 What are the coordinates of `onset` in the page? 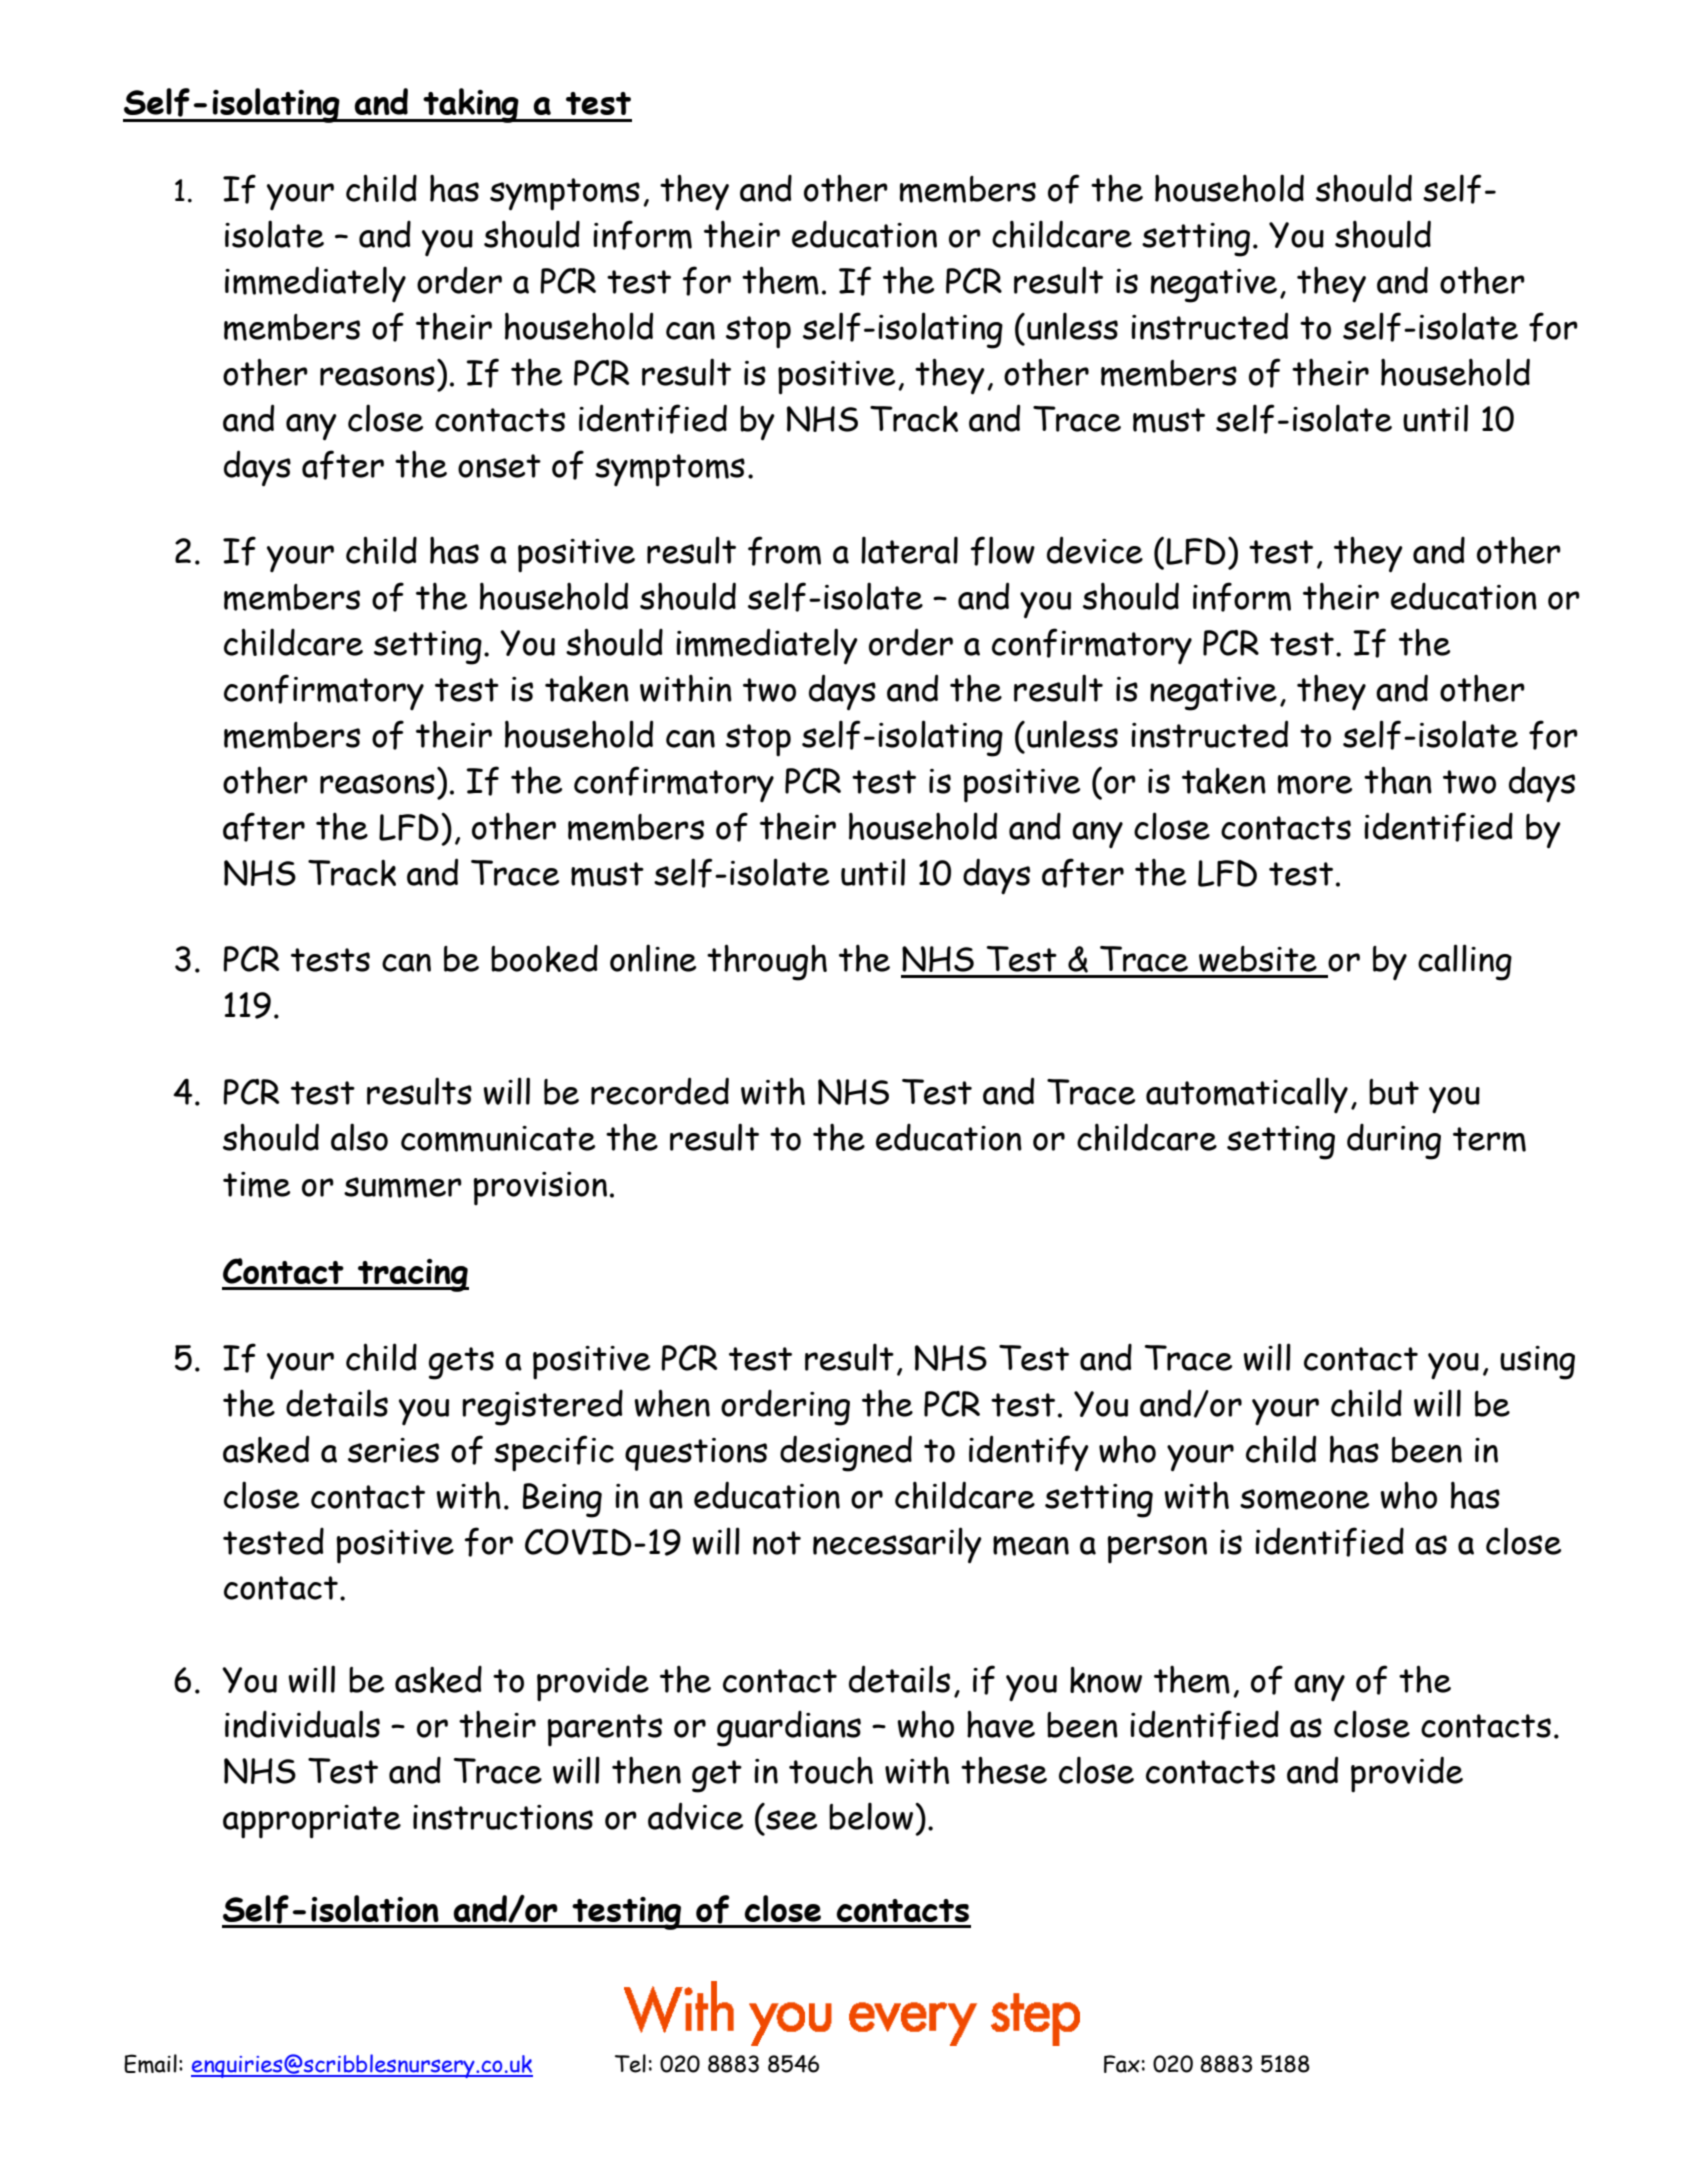 It's located at (499, 466).
